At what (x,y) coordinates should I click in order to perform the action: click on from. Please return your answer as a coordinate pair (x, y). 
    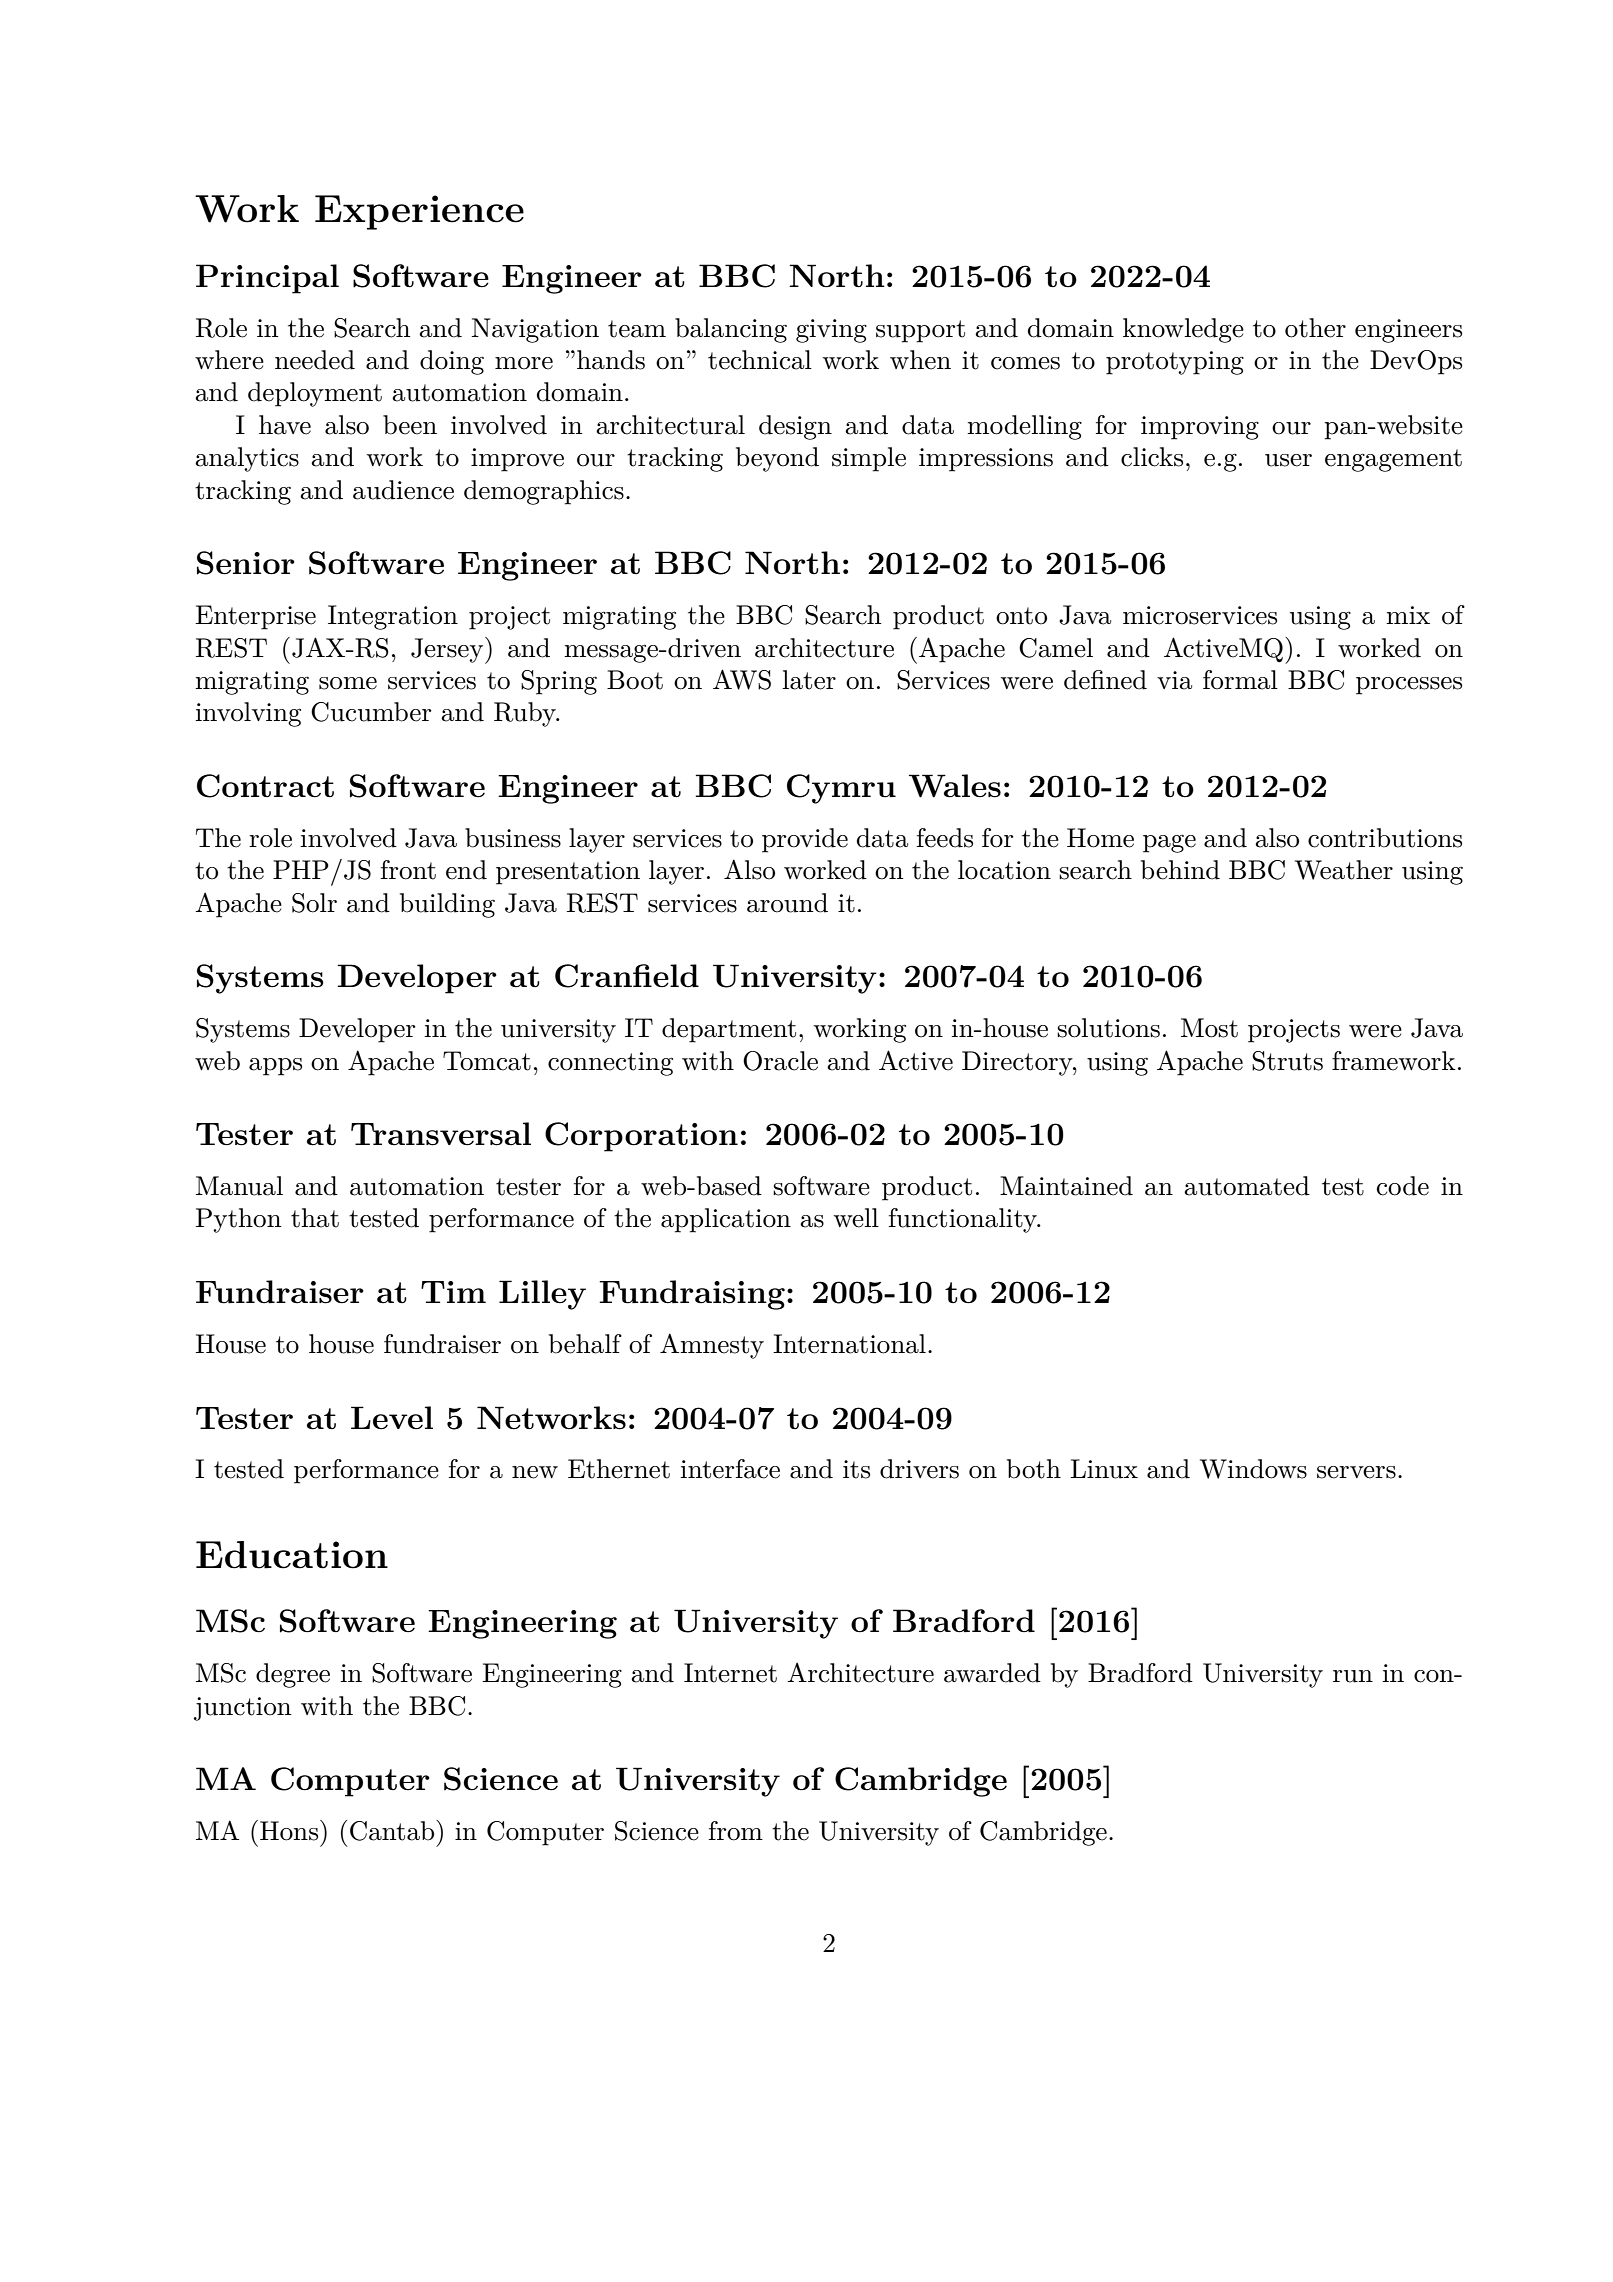
    Looking at the image, I should click on (736, 1831).
